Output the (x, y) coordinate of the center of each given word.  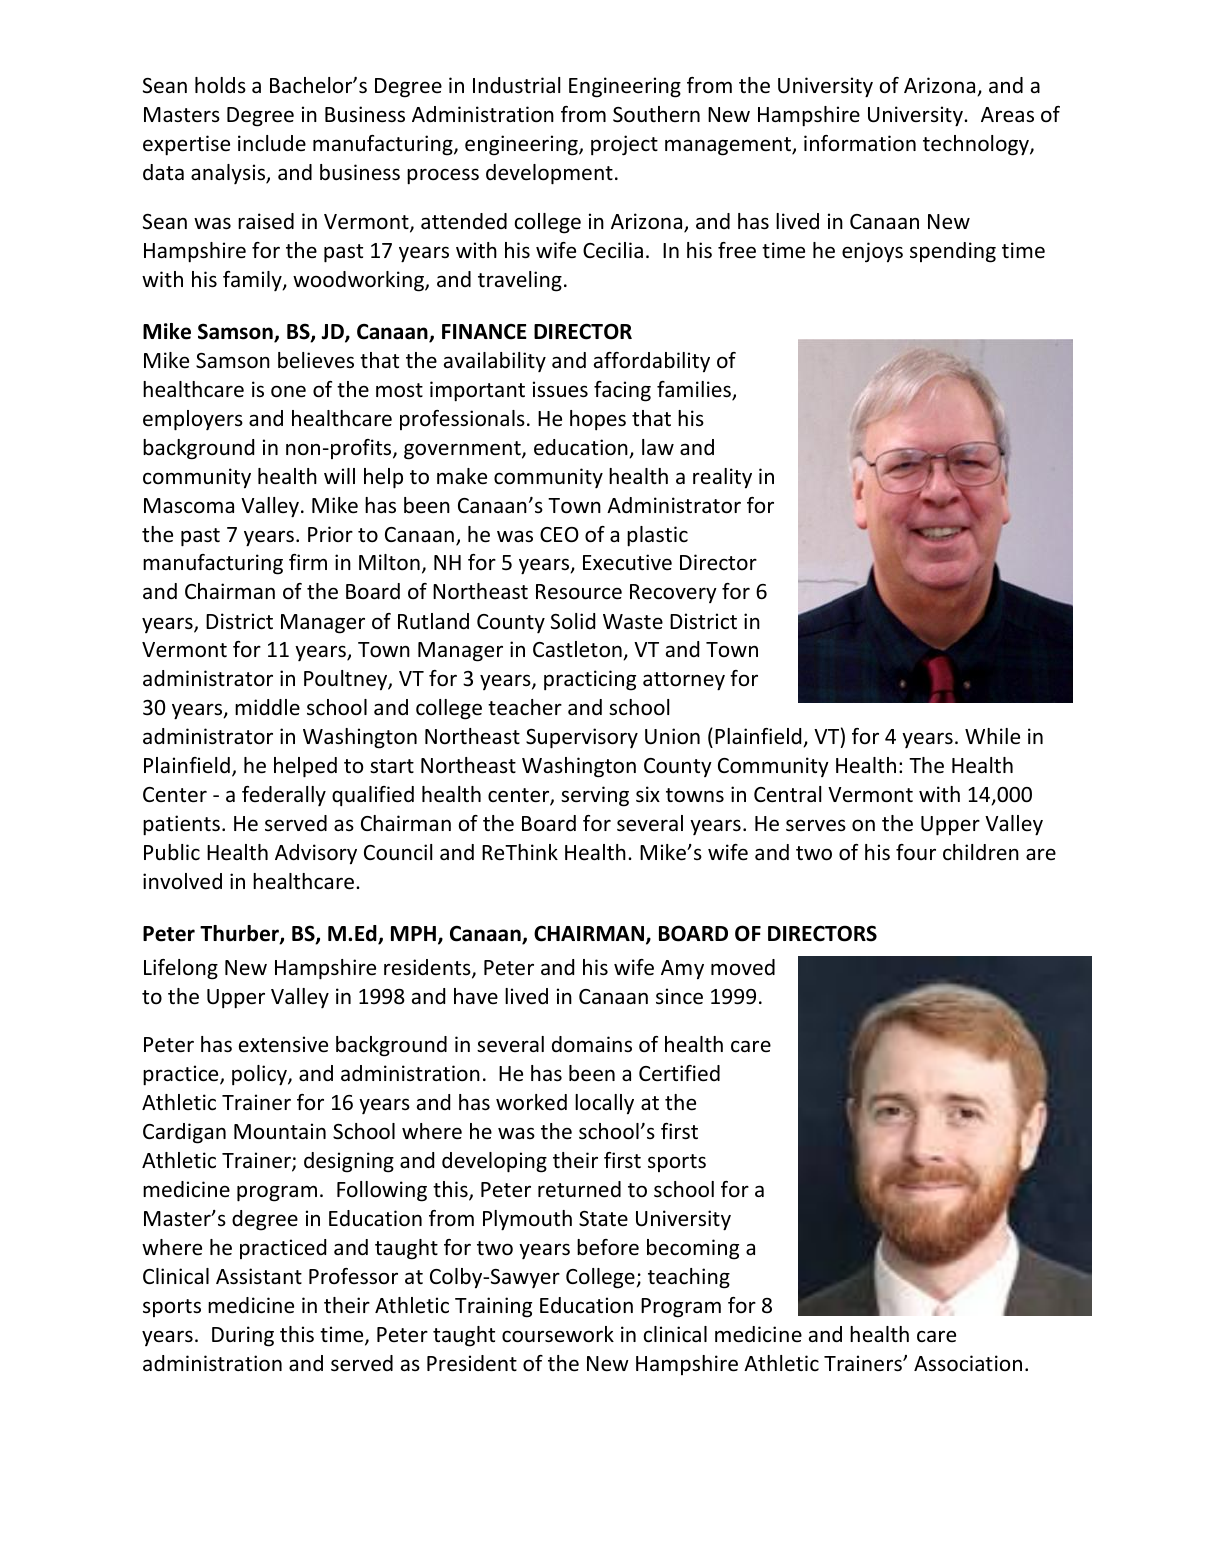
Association (968, 1363)
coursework (558, 1334)
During (243, 1336)
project (624, 145)
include (272, 143)
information (860, 143)
